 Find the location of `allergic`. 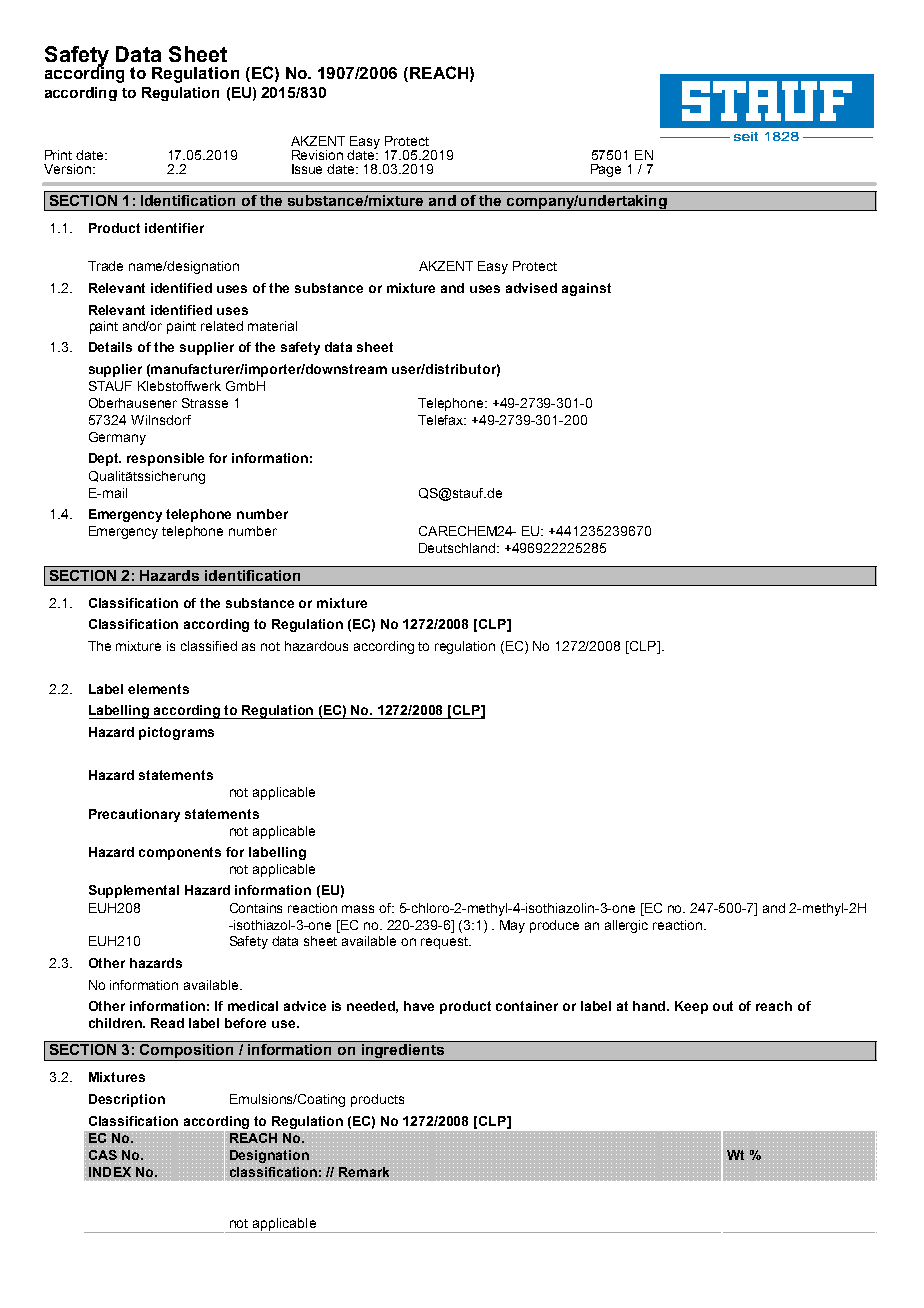

allergic is located at coordinates (626, 926).
